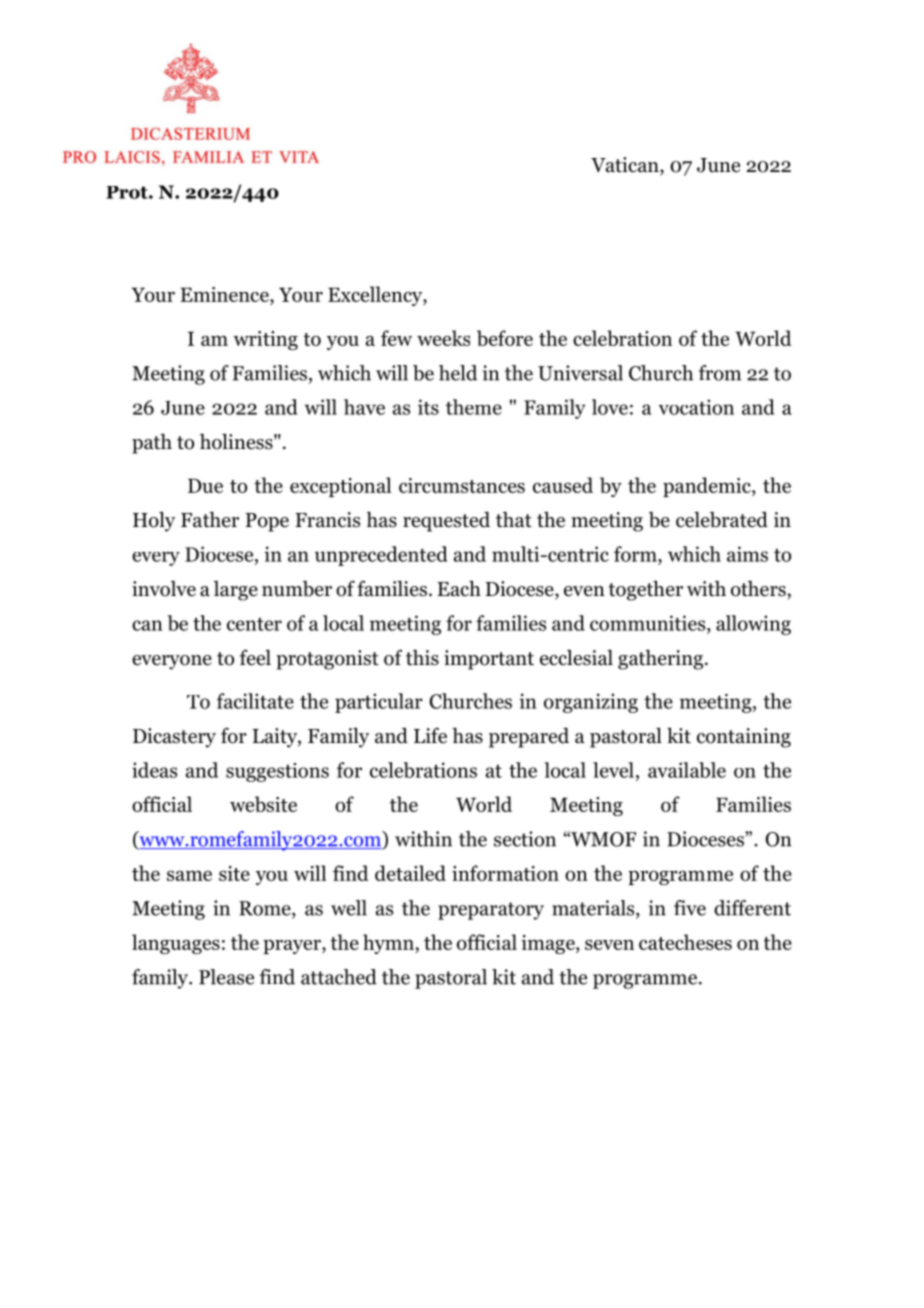 The width and height of the page is (924, 1308). I want to click on from, so click(720, 373).
